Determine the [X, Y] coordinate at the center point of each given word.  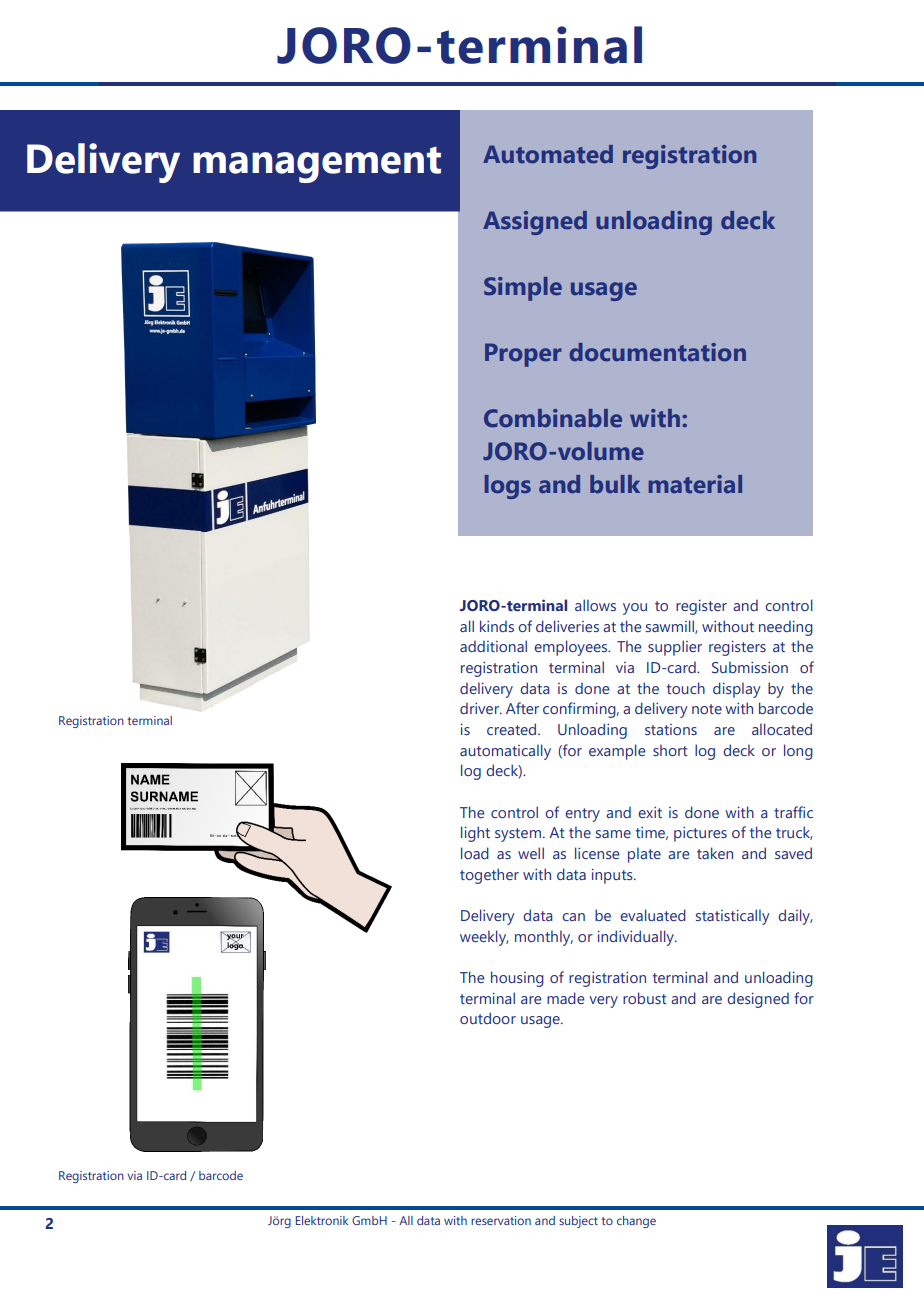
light [475, 834]
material [695, 484]
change [636, 1222]
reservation [501, 1220]
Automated [548, 154]
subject [578, 1222]
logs [508, 487]
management [317, 164]
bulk [615, 484]
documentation [657, 352]
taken [715, 853]
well [531, 853]
